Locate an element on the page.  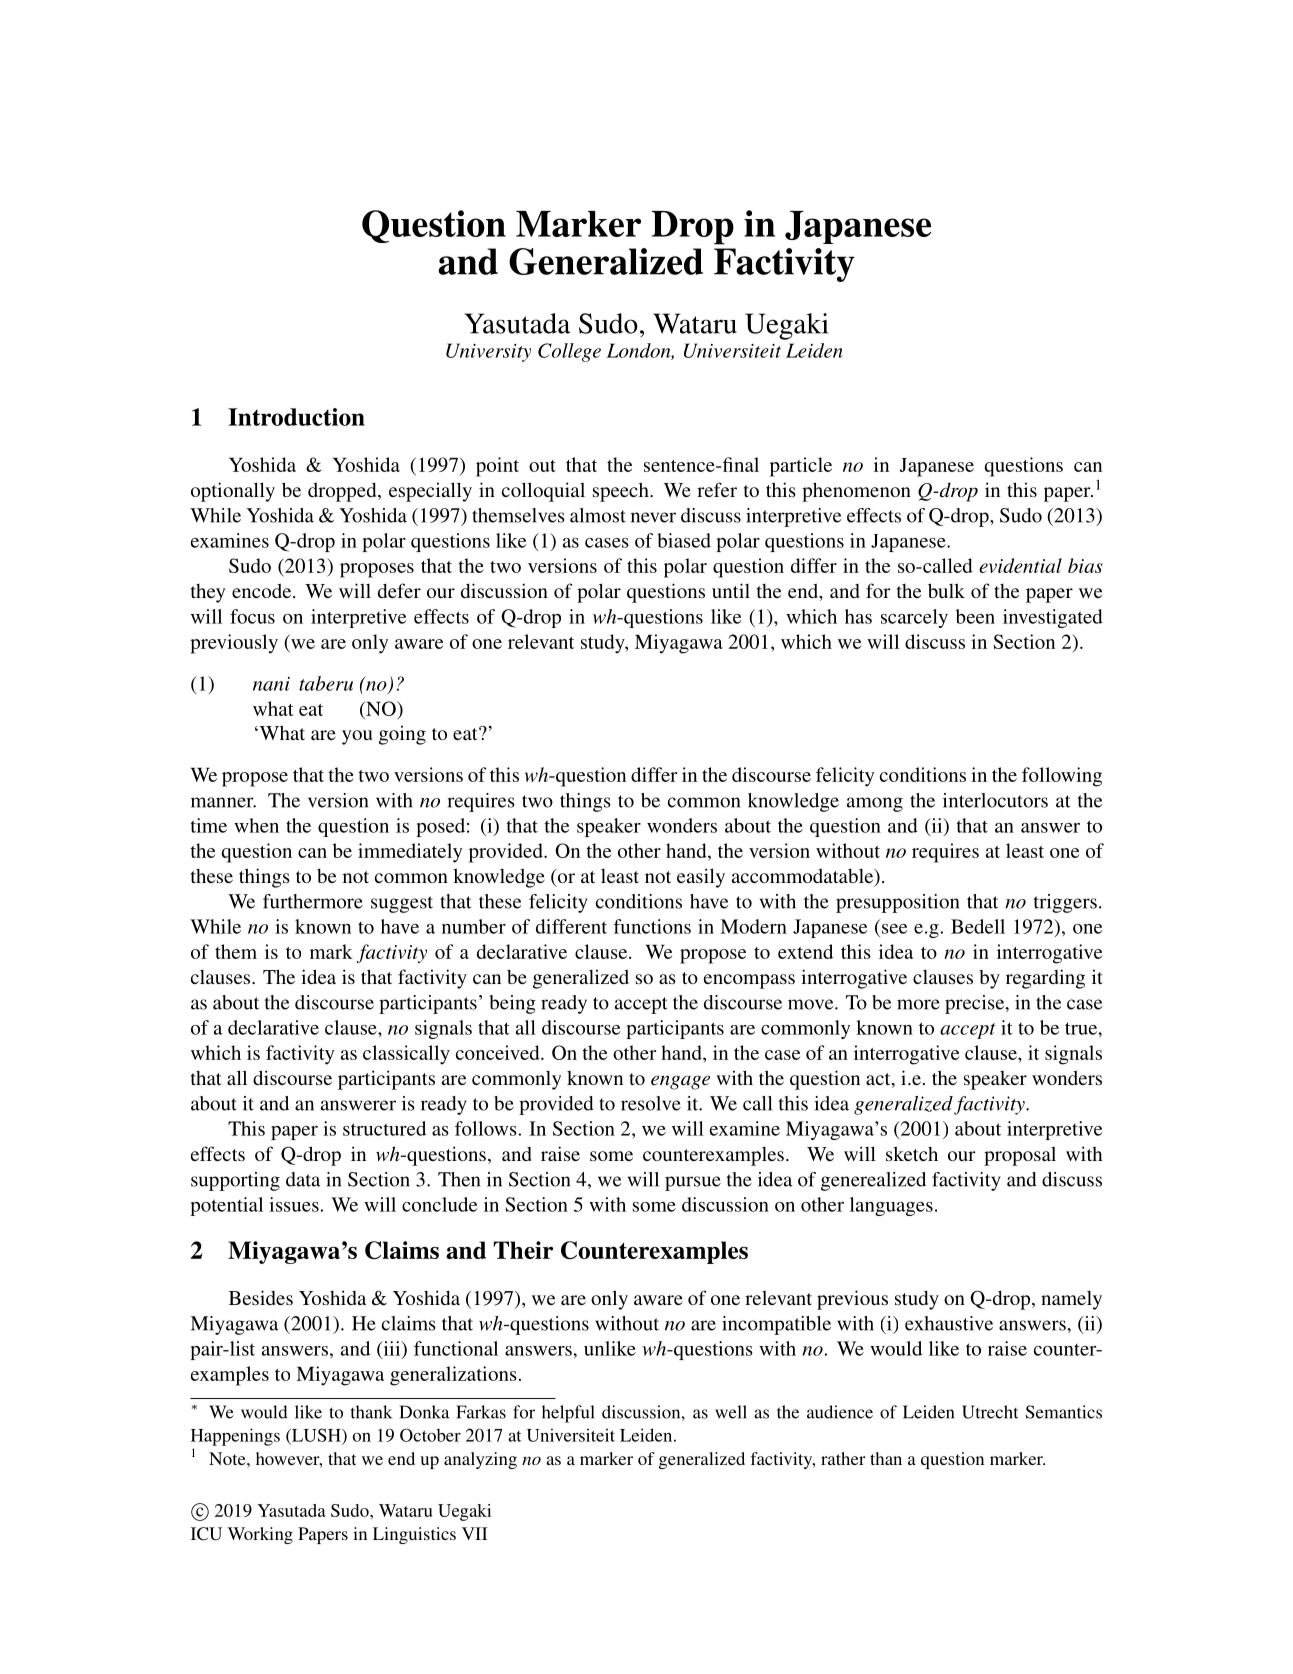
functions is located at coordinates (652, 926).
